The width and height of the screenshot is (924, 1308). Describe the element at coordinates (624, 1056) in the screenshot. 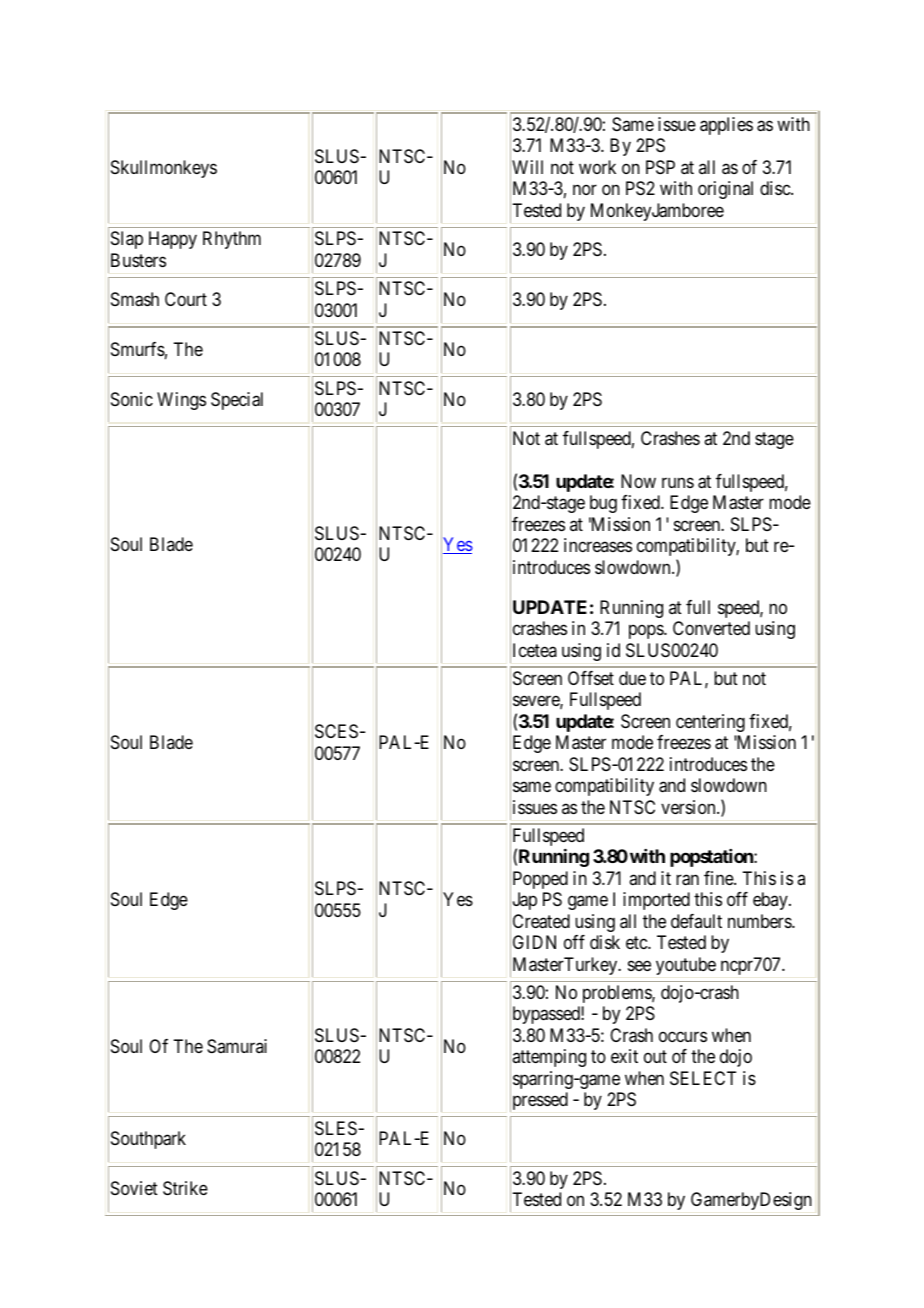

I see `exit` at that location.
